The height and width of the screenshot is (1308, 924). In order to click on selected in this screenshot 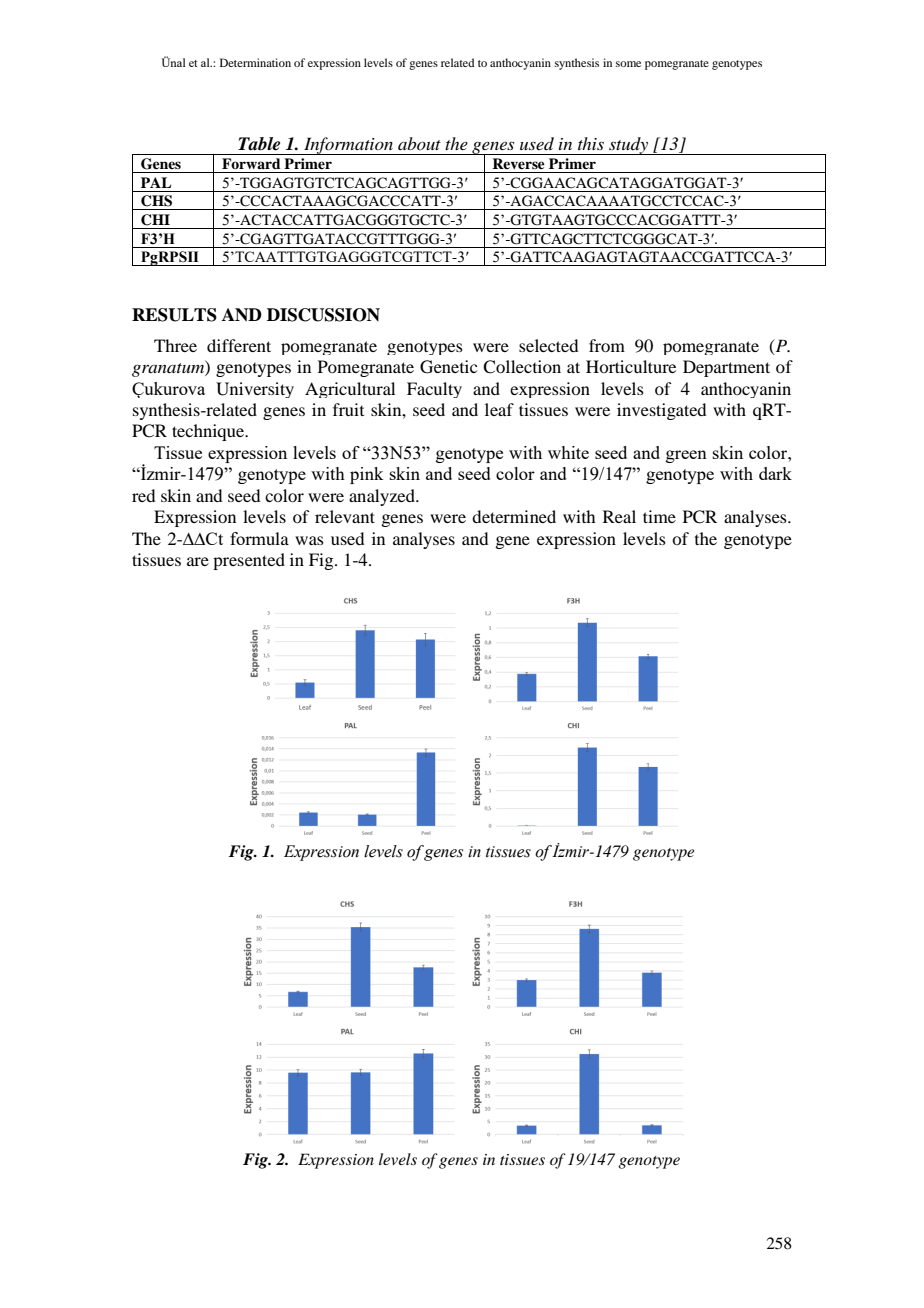, I will do `click(548, 345)`.
